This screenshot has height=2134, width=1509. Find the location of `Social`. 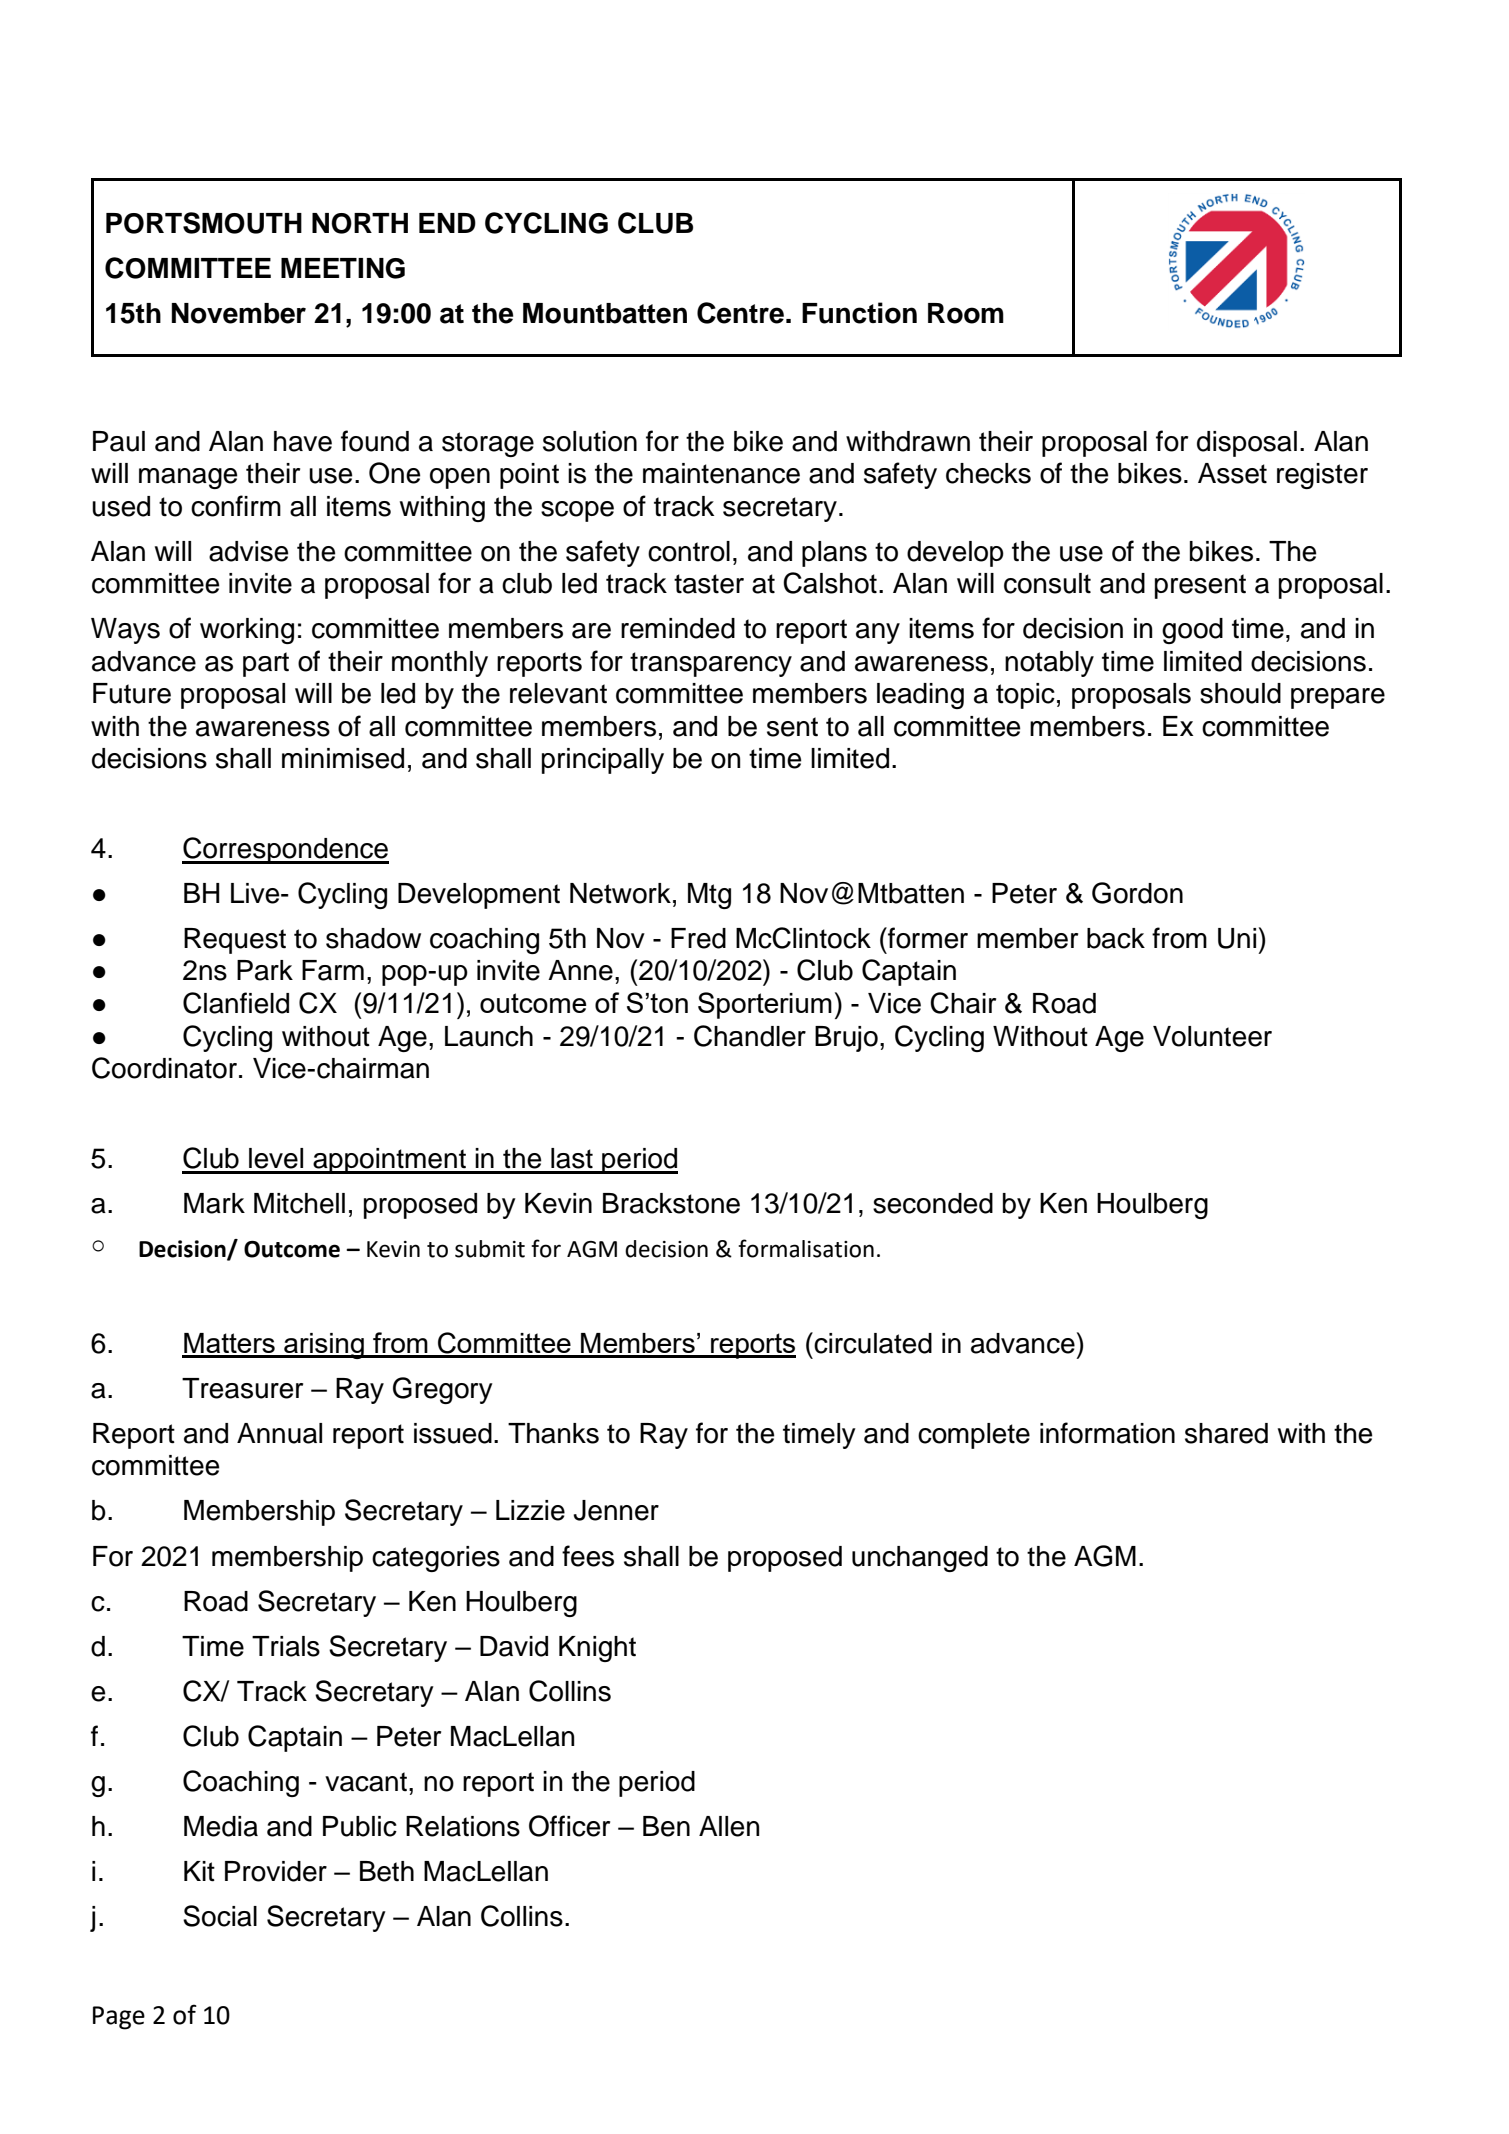

Social is located at coordinates (220, 1916).
